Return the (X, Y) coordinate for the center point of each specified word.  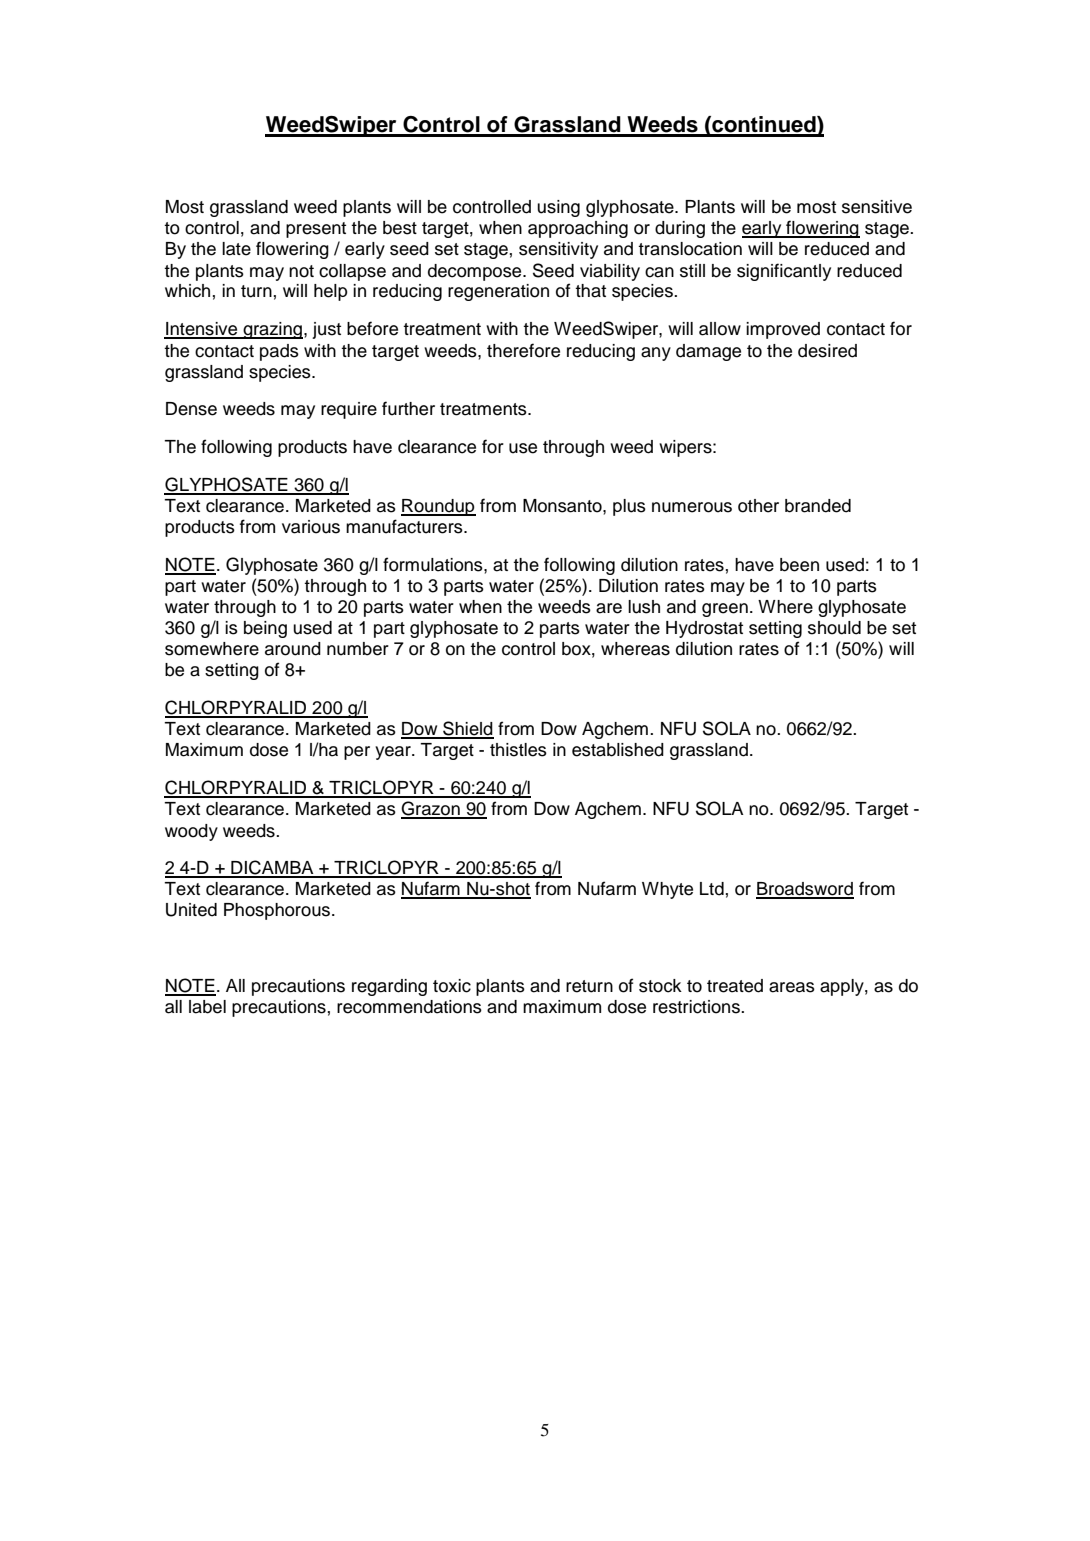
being (265, 629)
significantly (784, 272)
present (316, 230)
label (207, 1007)
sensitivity (558, 250)
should (834, 628)
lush (644, 607)
